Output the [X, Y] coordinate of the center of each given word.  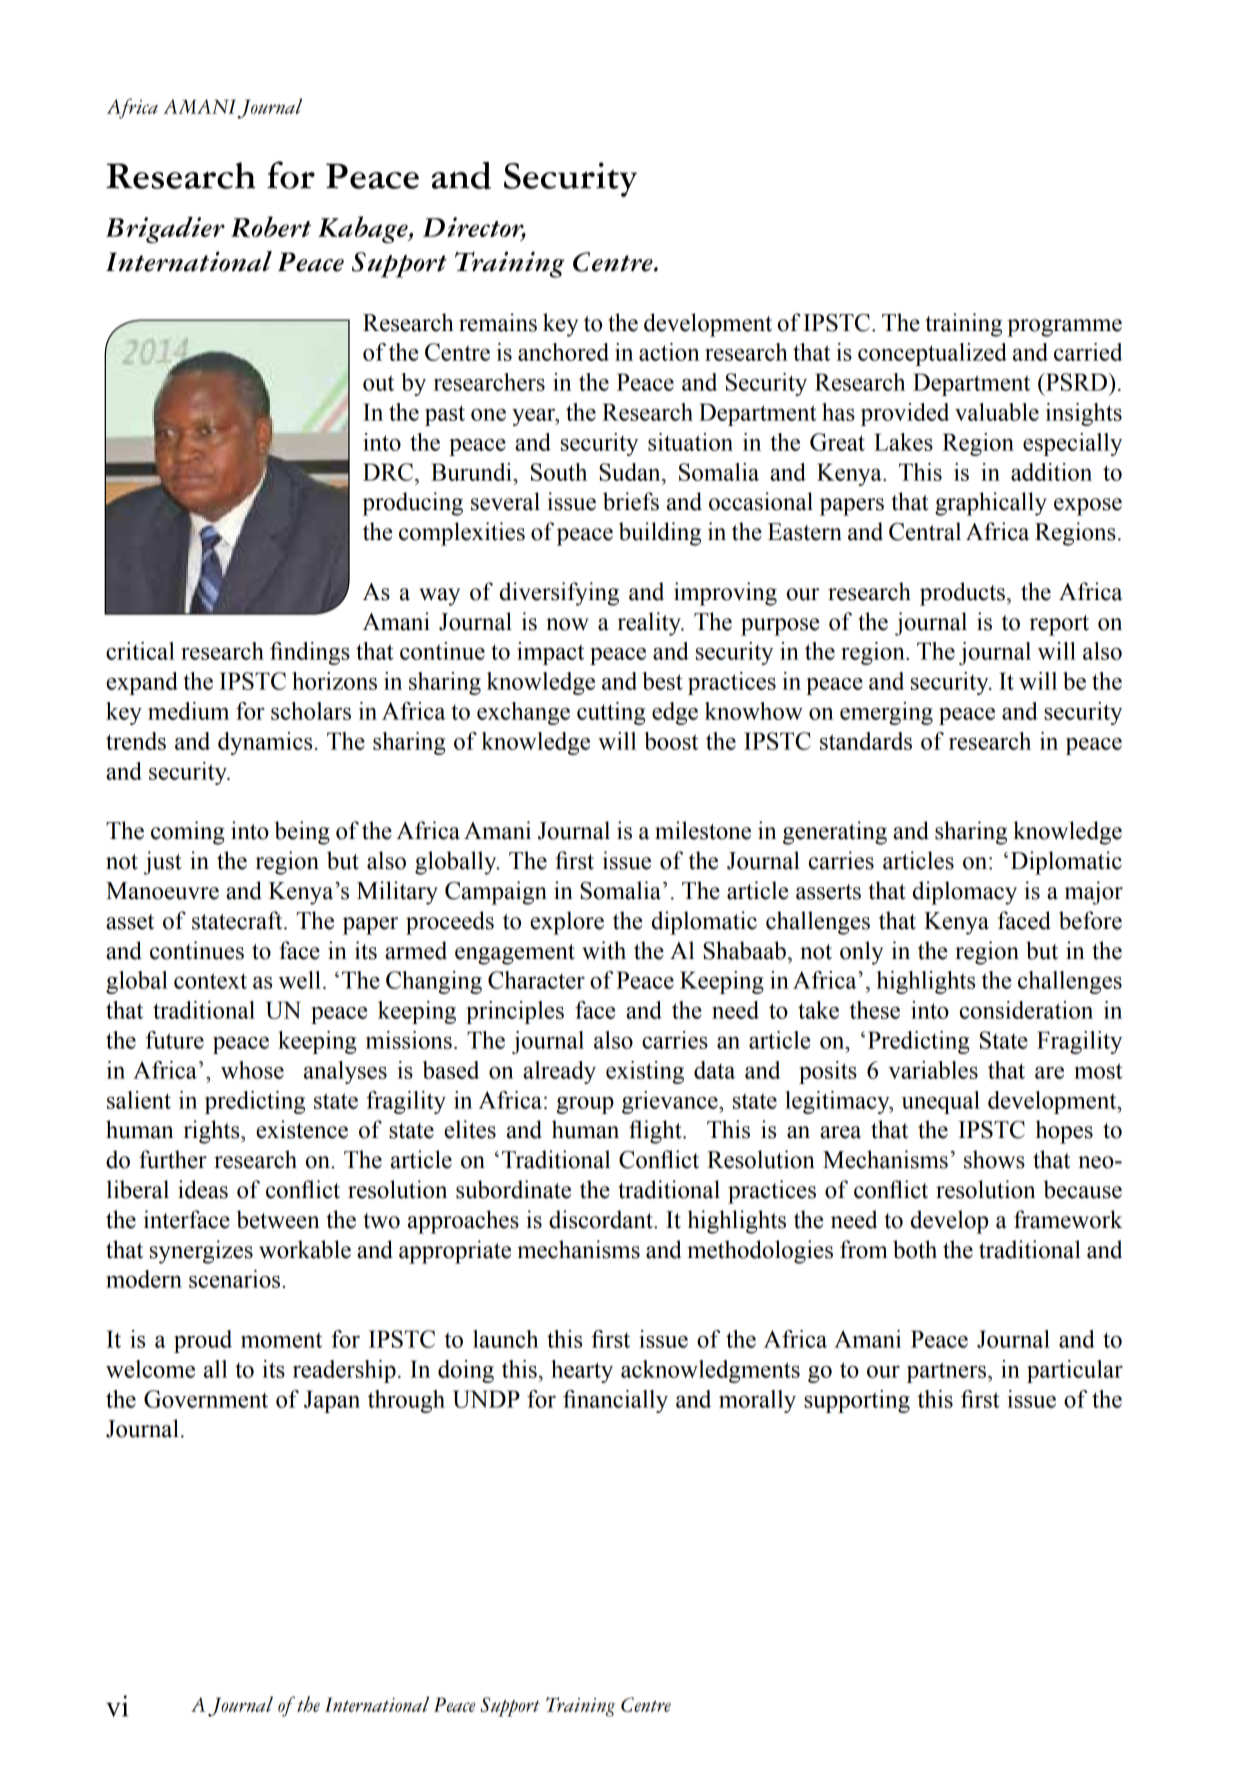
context [210, 981]
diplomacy [965, 893]
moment [281, 1340]
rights [212, 1132]
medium [188, 711]
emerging [886, 713]
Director [474, 228]
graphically [991, 504]
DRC [388, 472]
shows [994, 1159]
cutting [611, 713]
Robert [271, 227]
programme [1064, 328]
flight [656, 1132]
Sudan [631, 472]
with [604, 950]
